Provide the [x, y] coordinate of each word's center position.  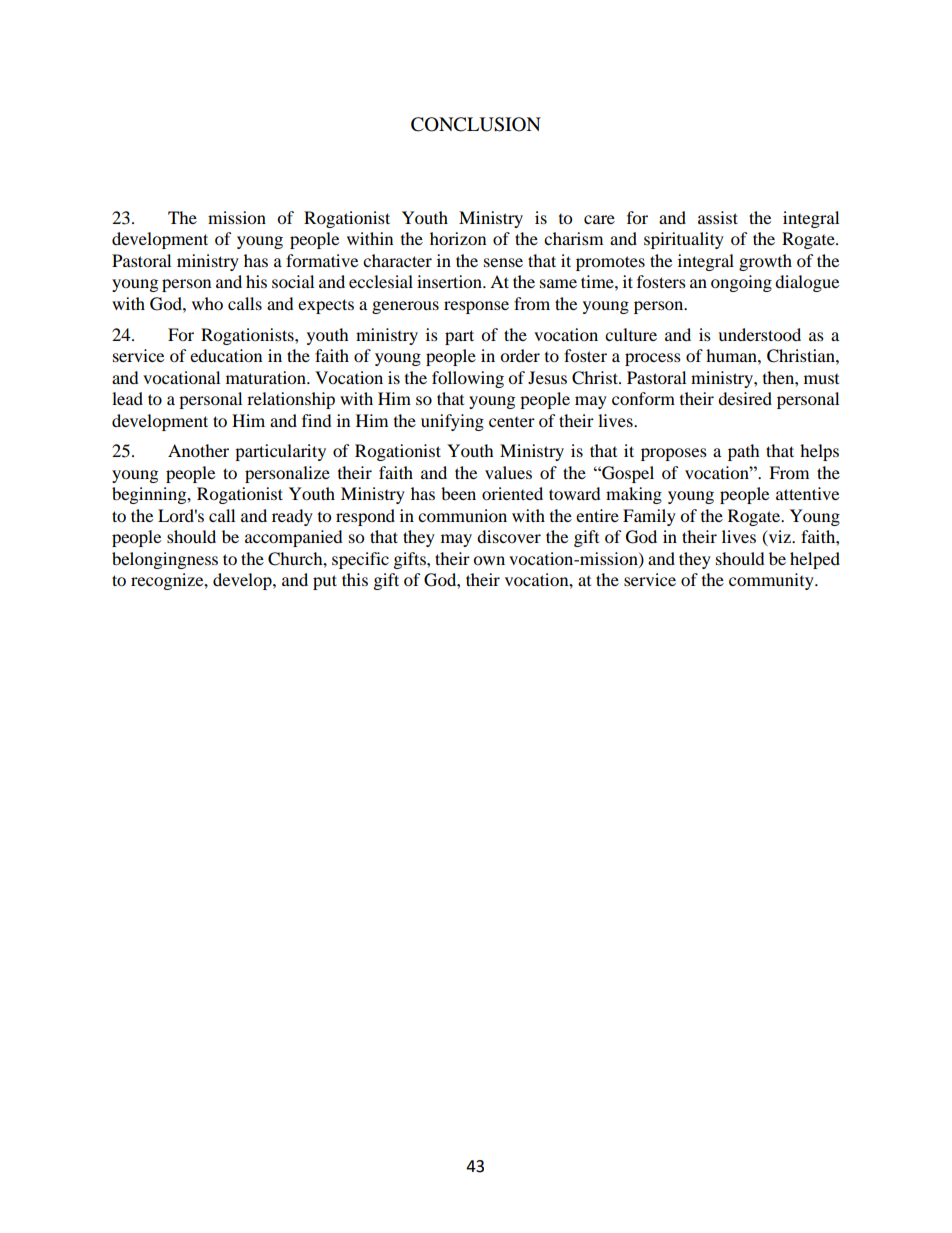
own [489, 560]
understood [759, 334]
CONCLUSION [476, 124]
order [520, 355]
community [772, 581]
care [599, 219]
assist [718, 217]
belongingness [165, 560]
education [226, 355]
